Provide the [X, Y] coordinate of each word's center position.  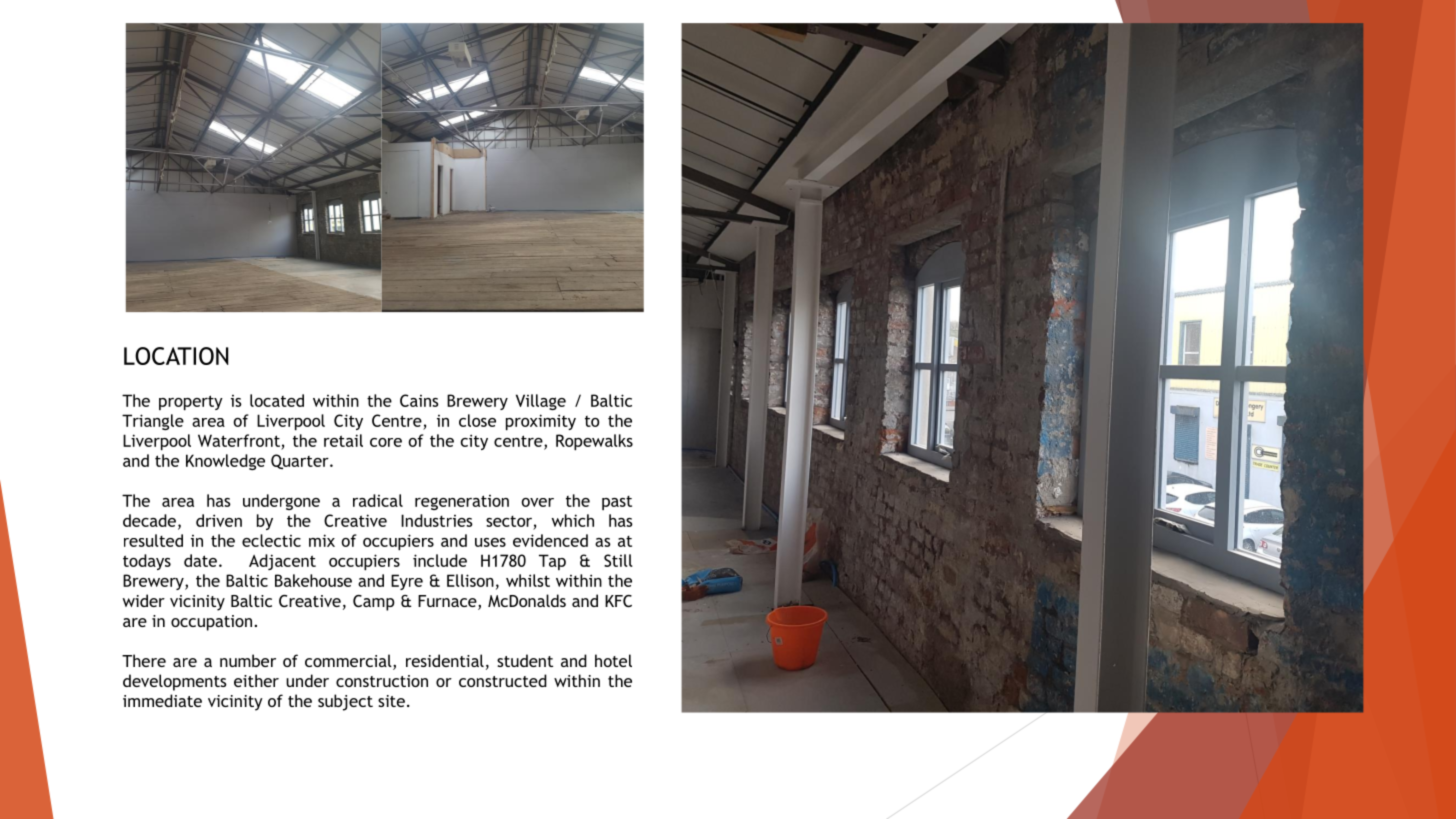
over [537, 502]
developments [175, 682]
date [200, 560]
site [391, 701]
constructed [503, 680]
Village [541, 402]
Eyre [407, 582]
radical [378, 500]
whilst [528, 580]
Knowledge [225, 462]
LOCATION [176, 356]
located [277, 400]
